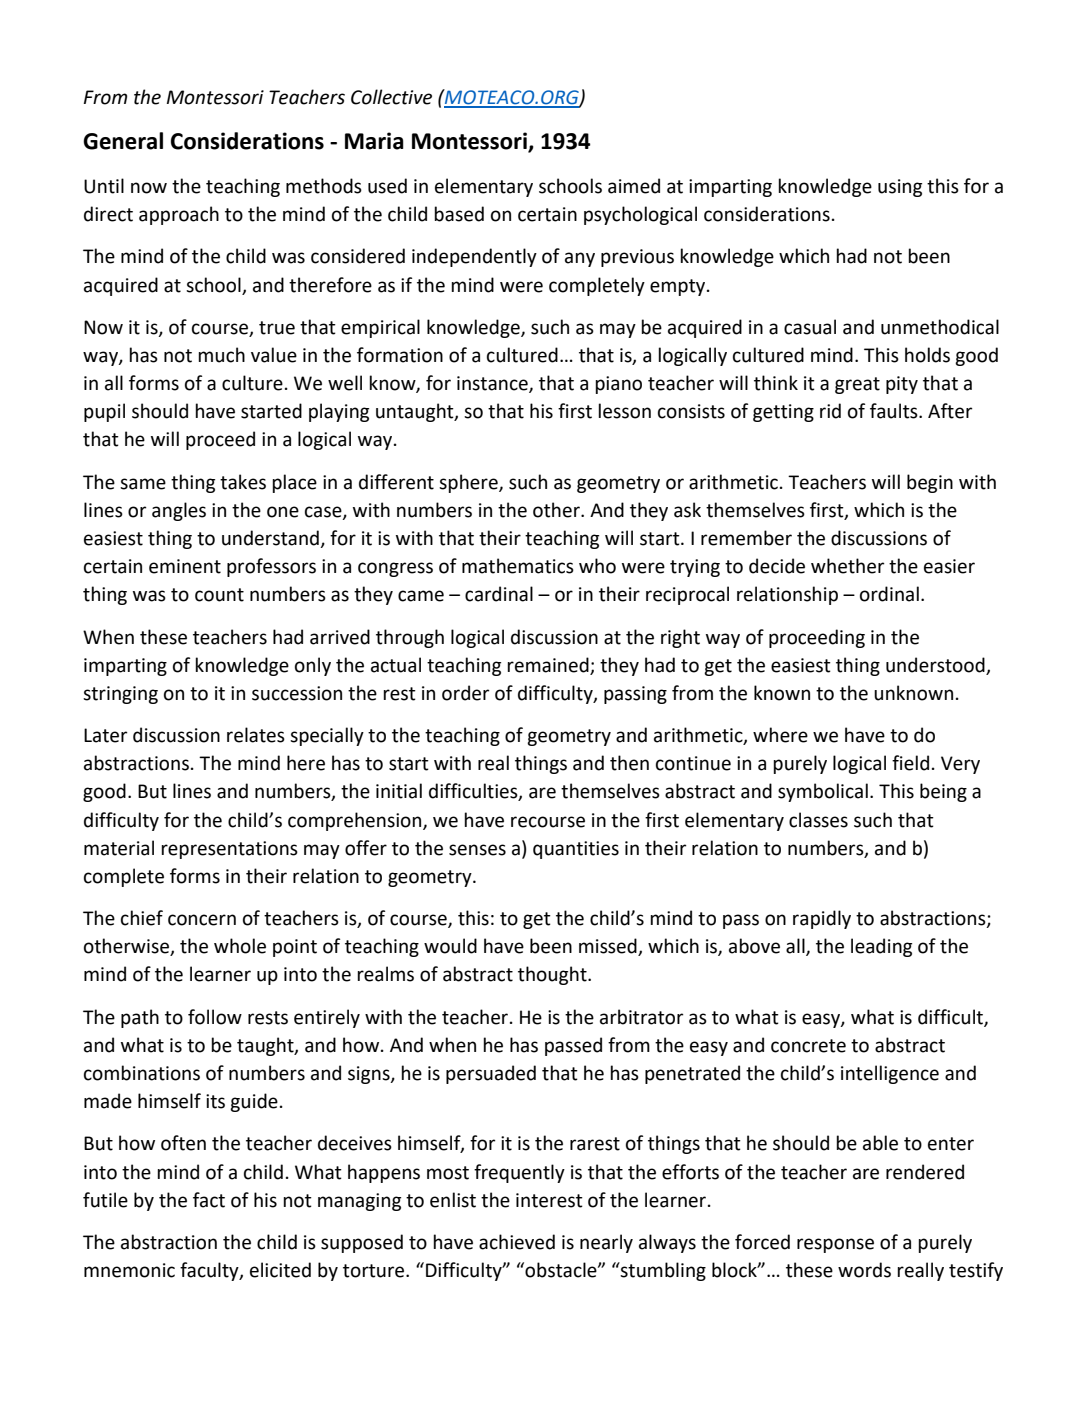 This page has width=1088, height=1409. What do you see at coordinates (900, 188) in the page?
I see `using` at bounding box center [900, 188].
